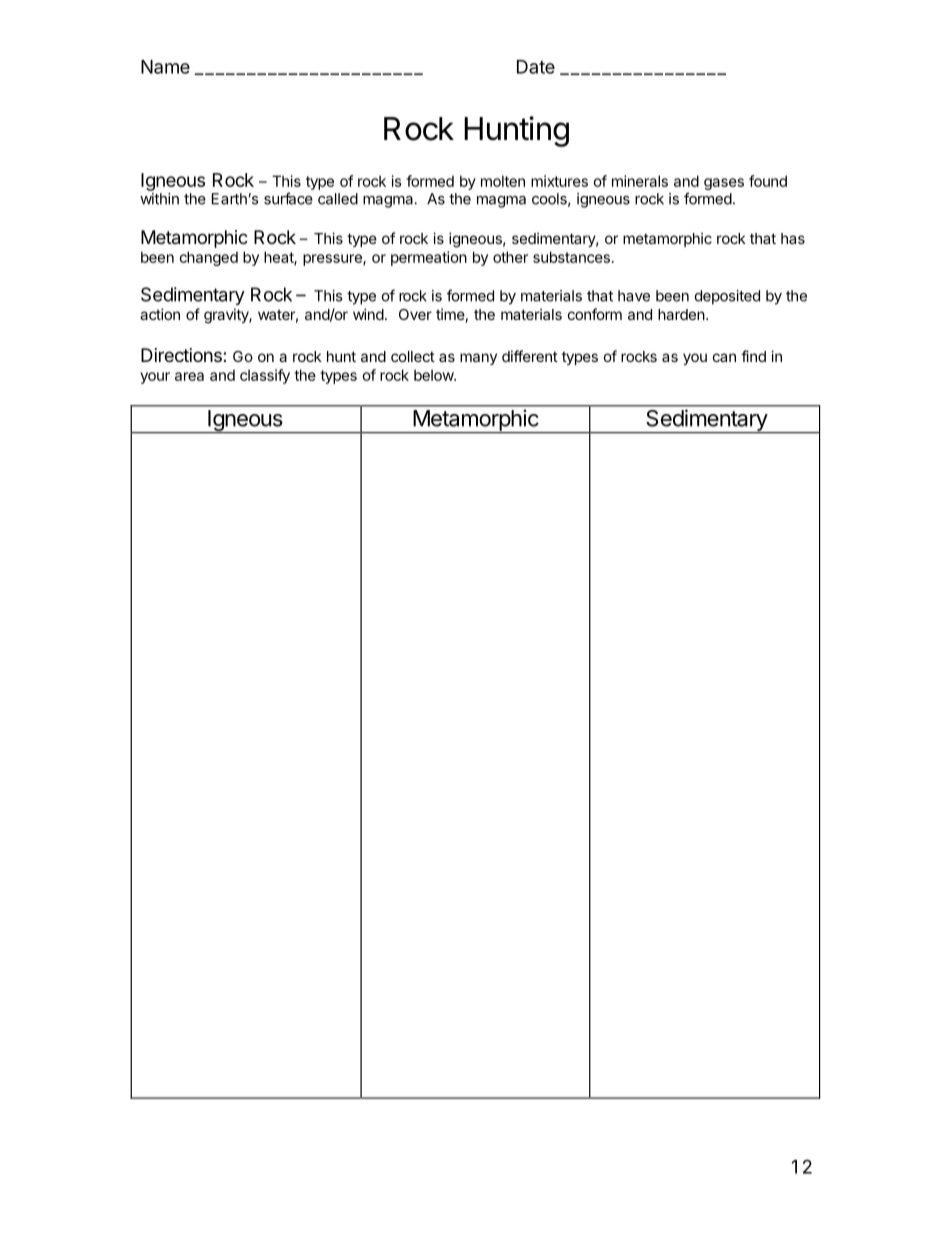  Describe the element at coordinates (159, 199) in the screenshot. I see `within` at that location.
